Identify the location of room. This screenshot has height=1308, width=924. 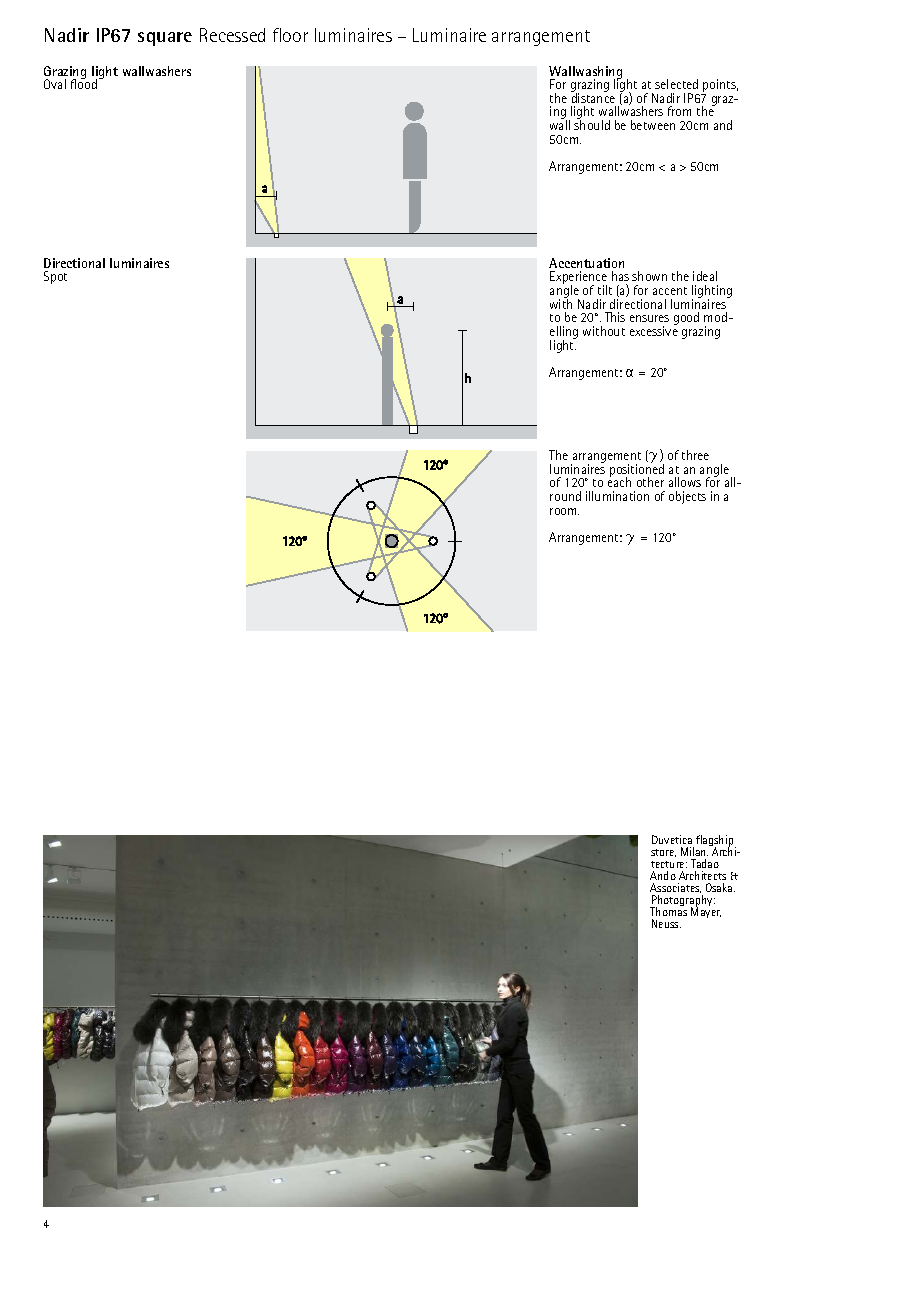
(564, 511).
